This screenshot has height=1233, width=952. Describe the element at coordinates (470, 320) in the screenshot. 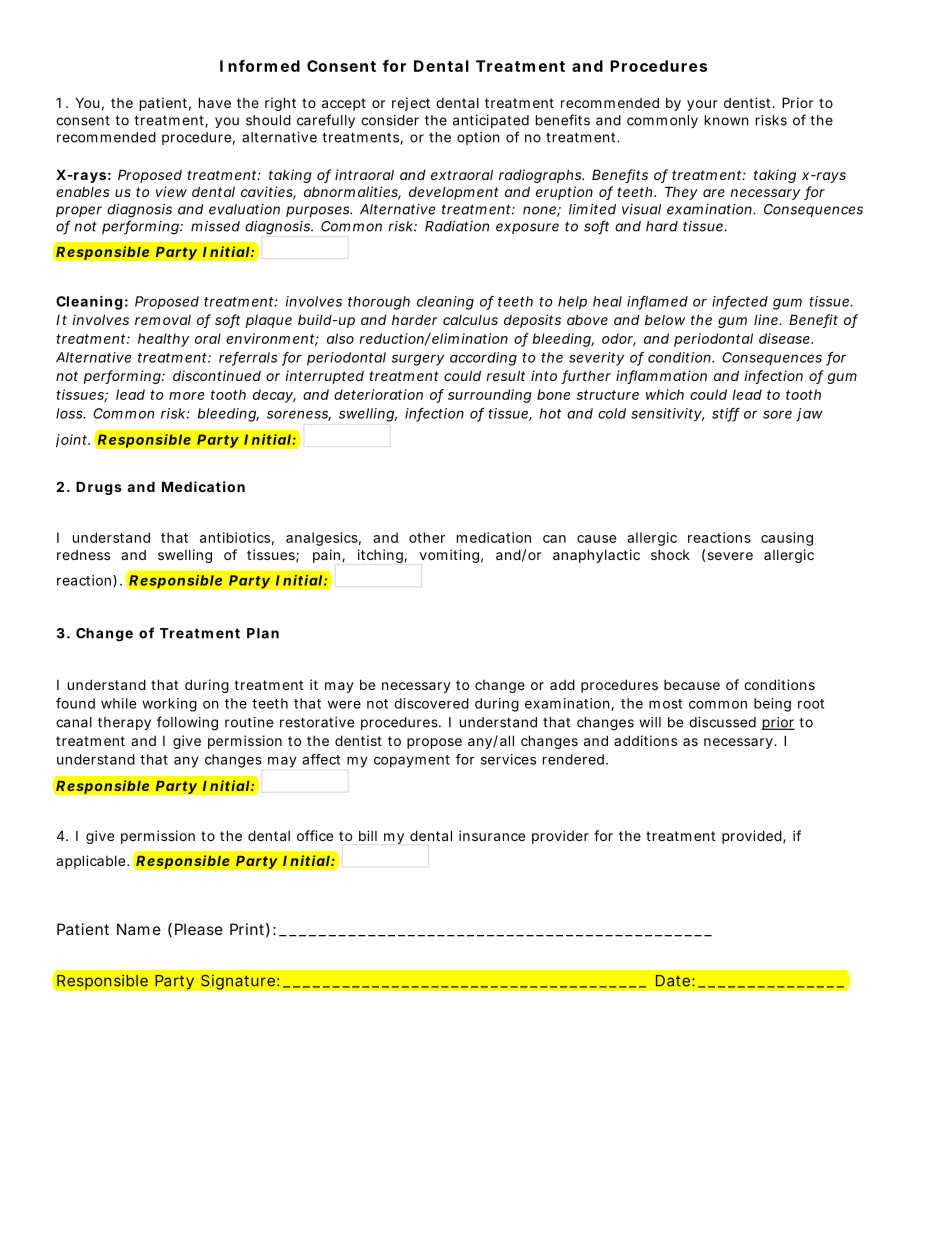

I see `calculus` at that location.
